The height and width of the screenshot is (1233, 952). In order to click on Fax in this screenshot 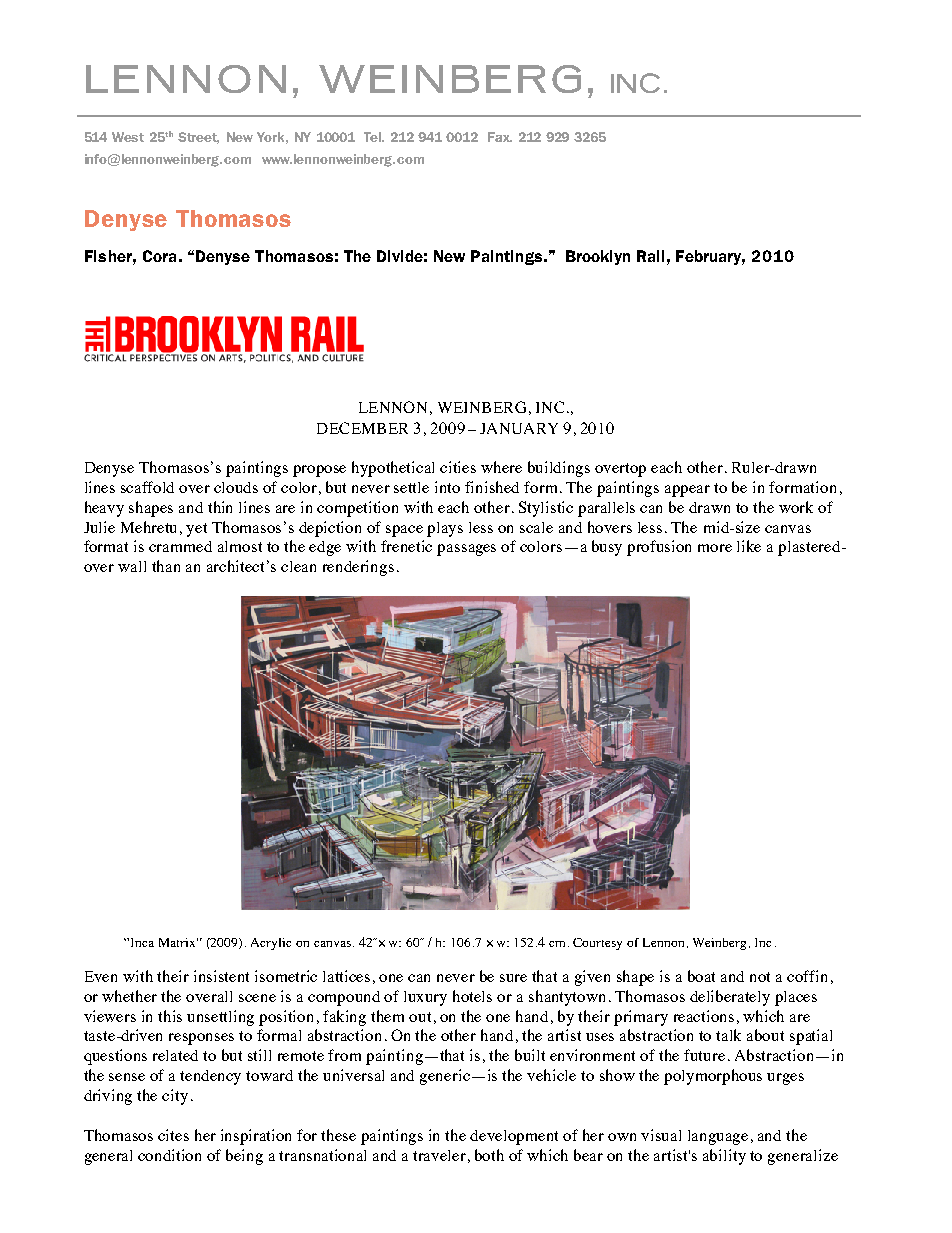, I will do `click(500, 137)`.
